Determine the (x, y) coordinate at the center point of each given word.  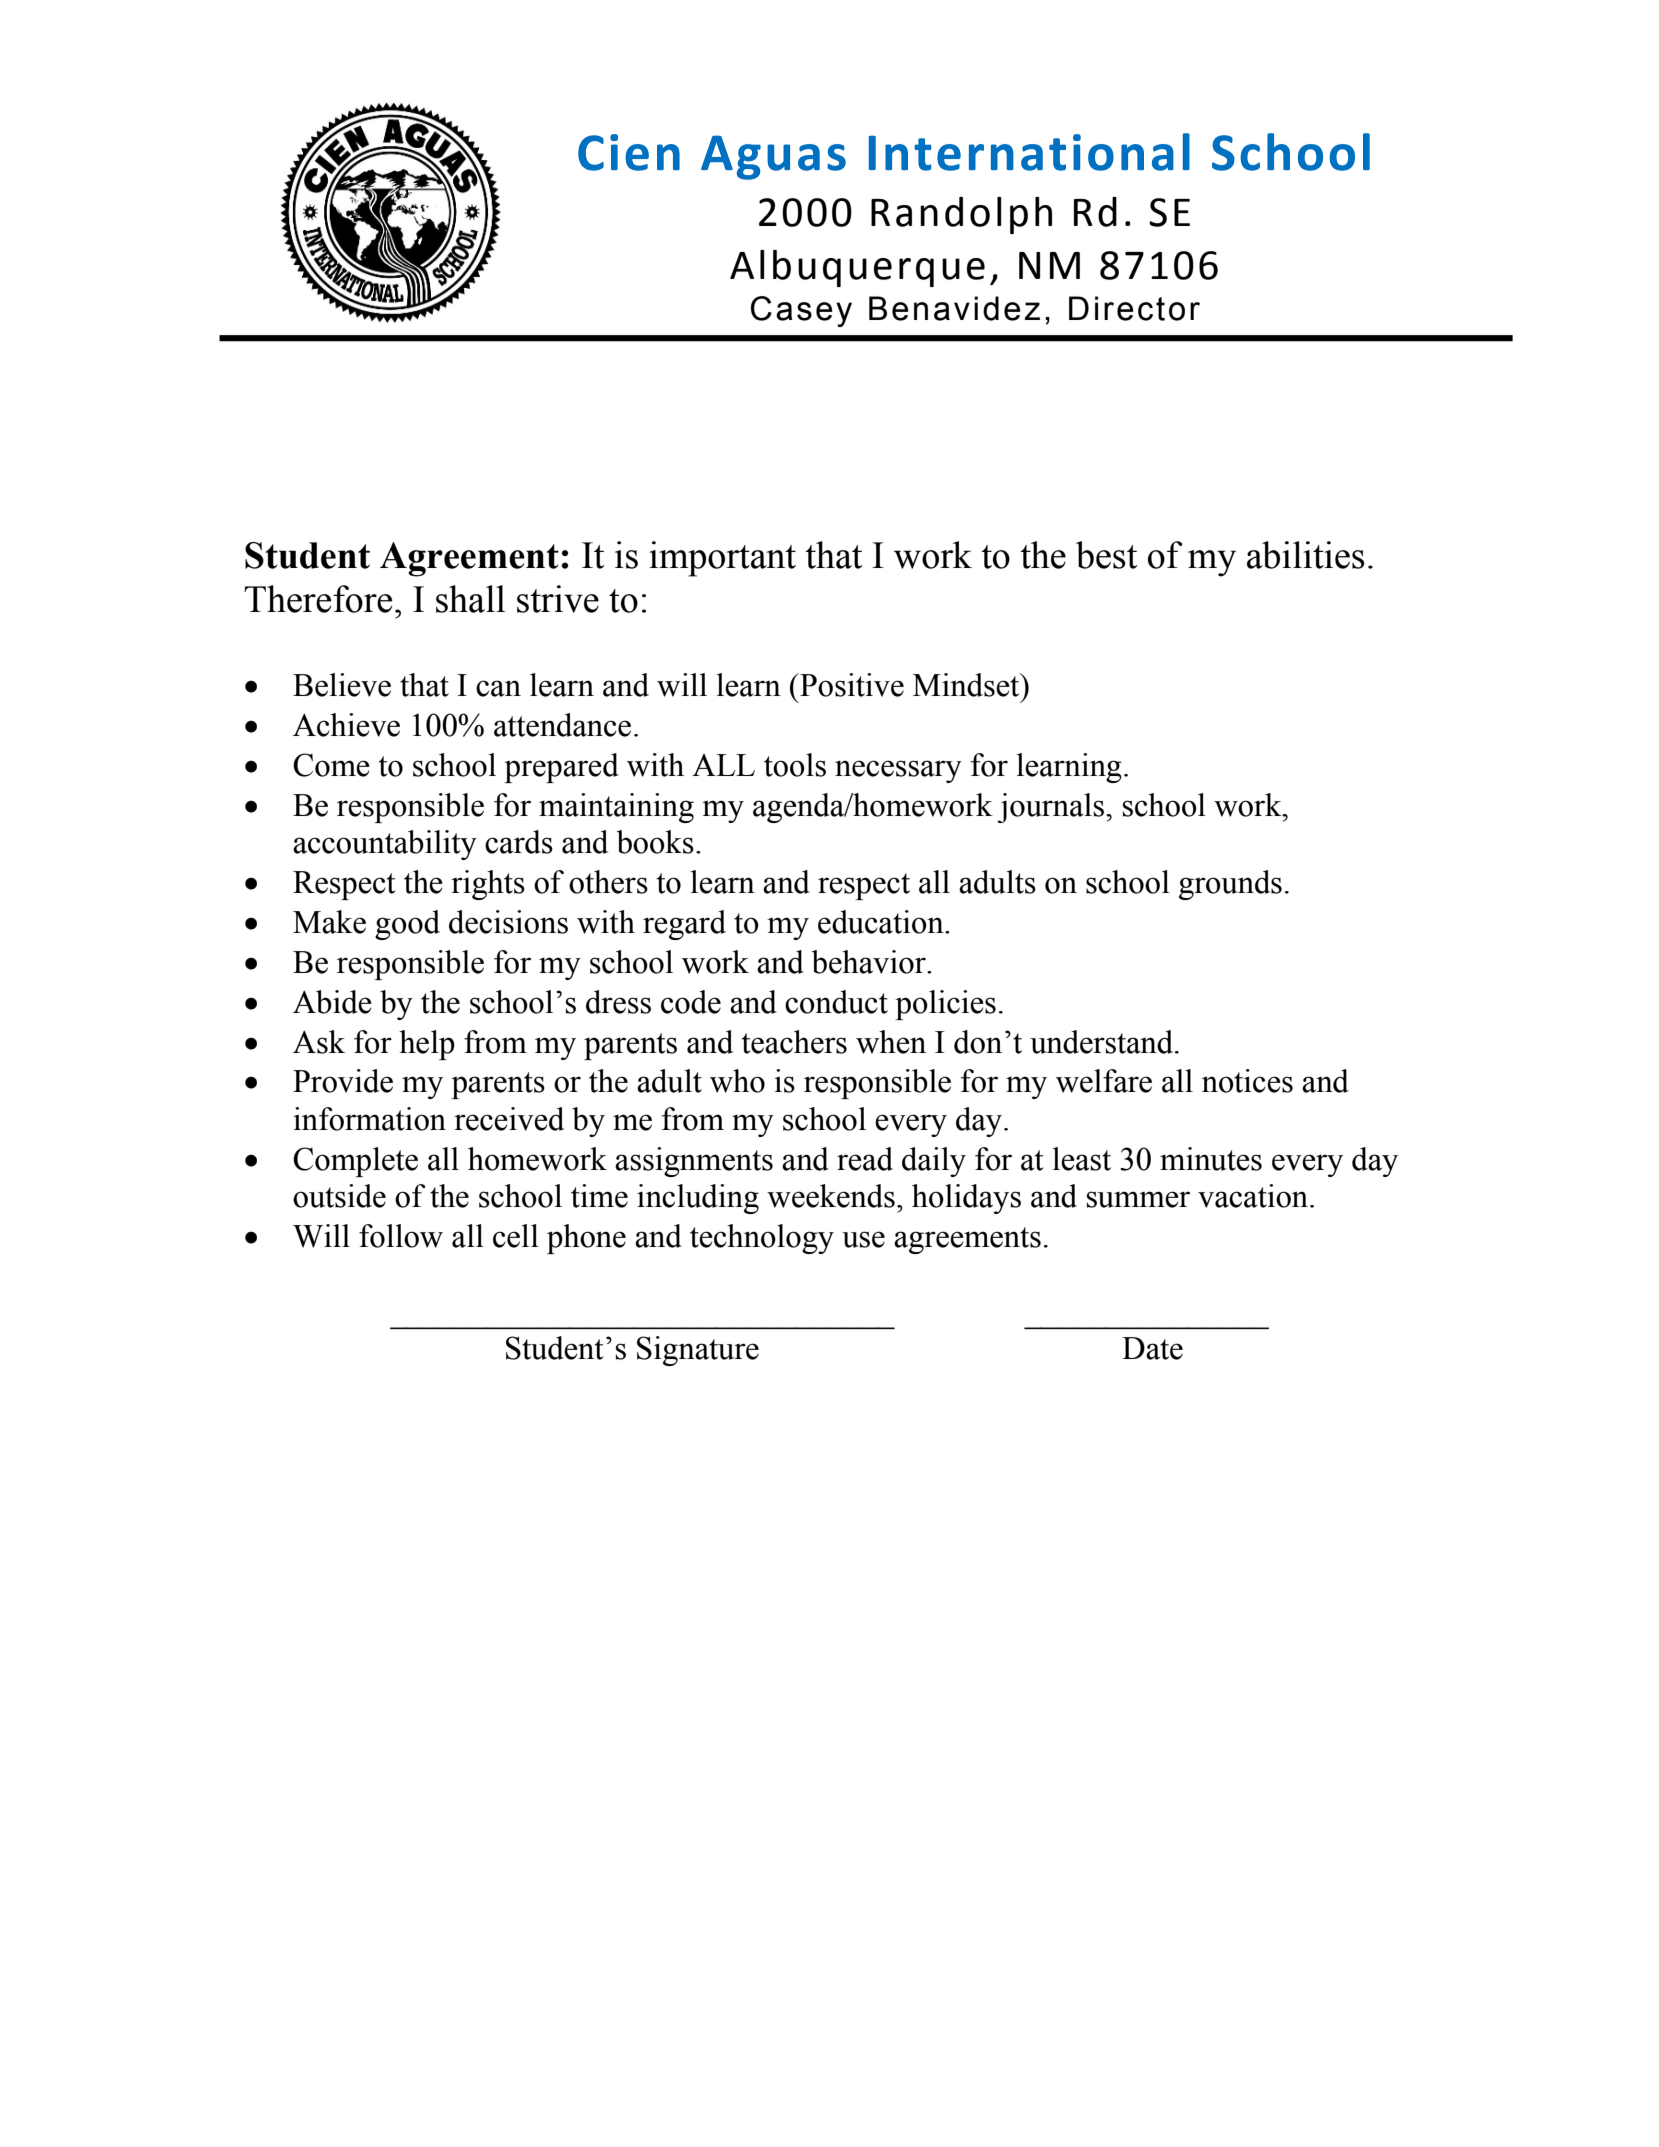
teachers (794, 1042)
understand (1103, 1042)
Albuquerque (857, 268)
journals (1050, 808)
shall (470, 599)
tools (795, 765)
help (427, 1045)
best (1106, 555)
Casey (801, 311)
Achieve (346, 725)
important (722, 559)
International (1029, 152)
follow (401, 1236)
